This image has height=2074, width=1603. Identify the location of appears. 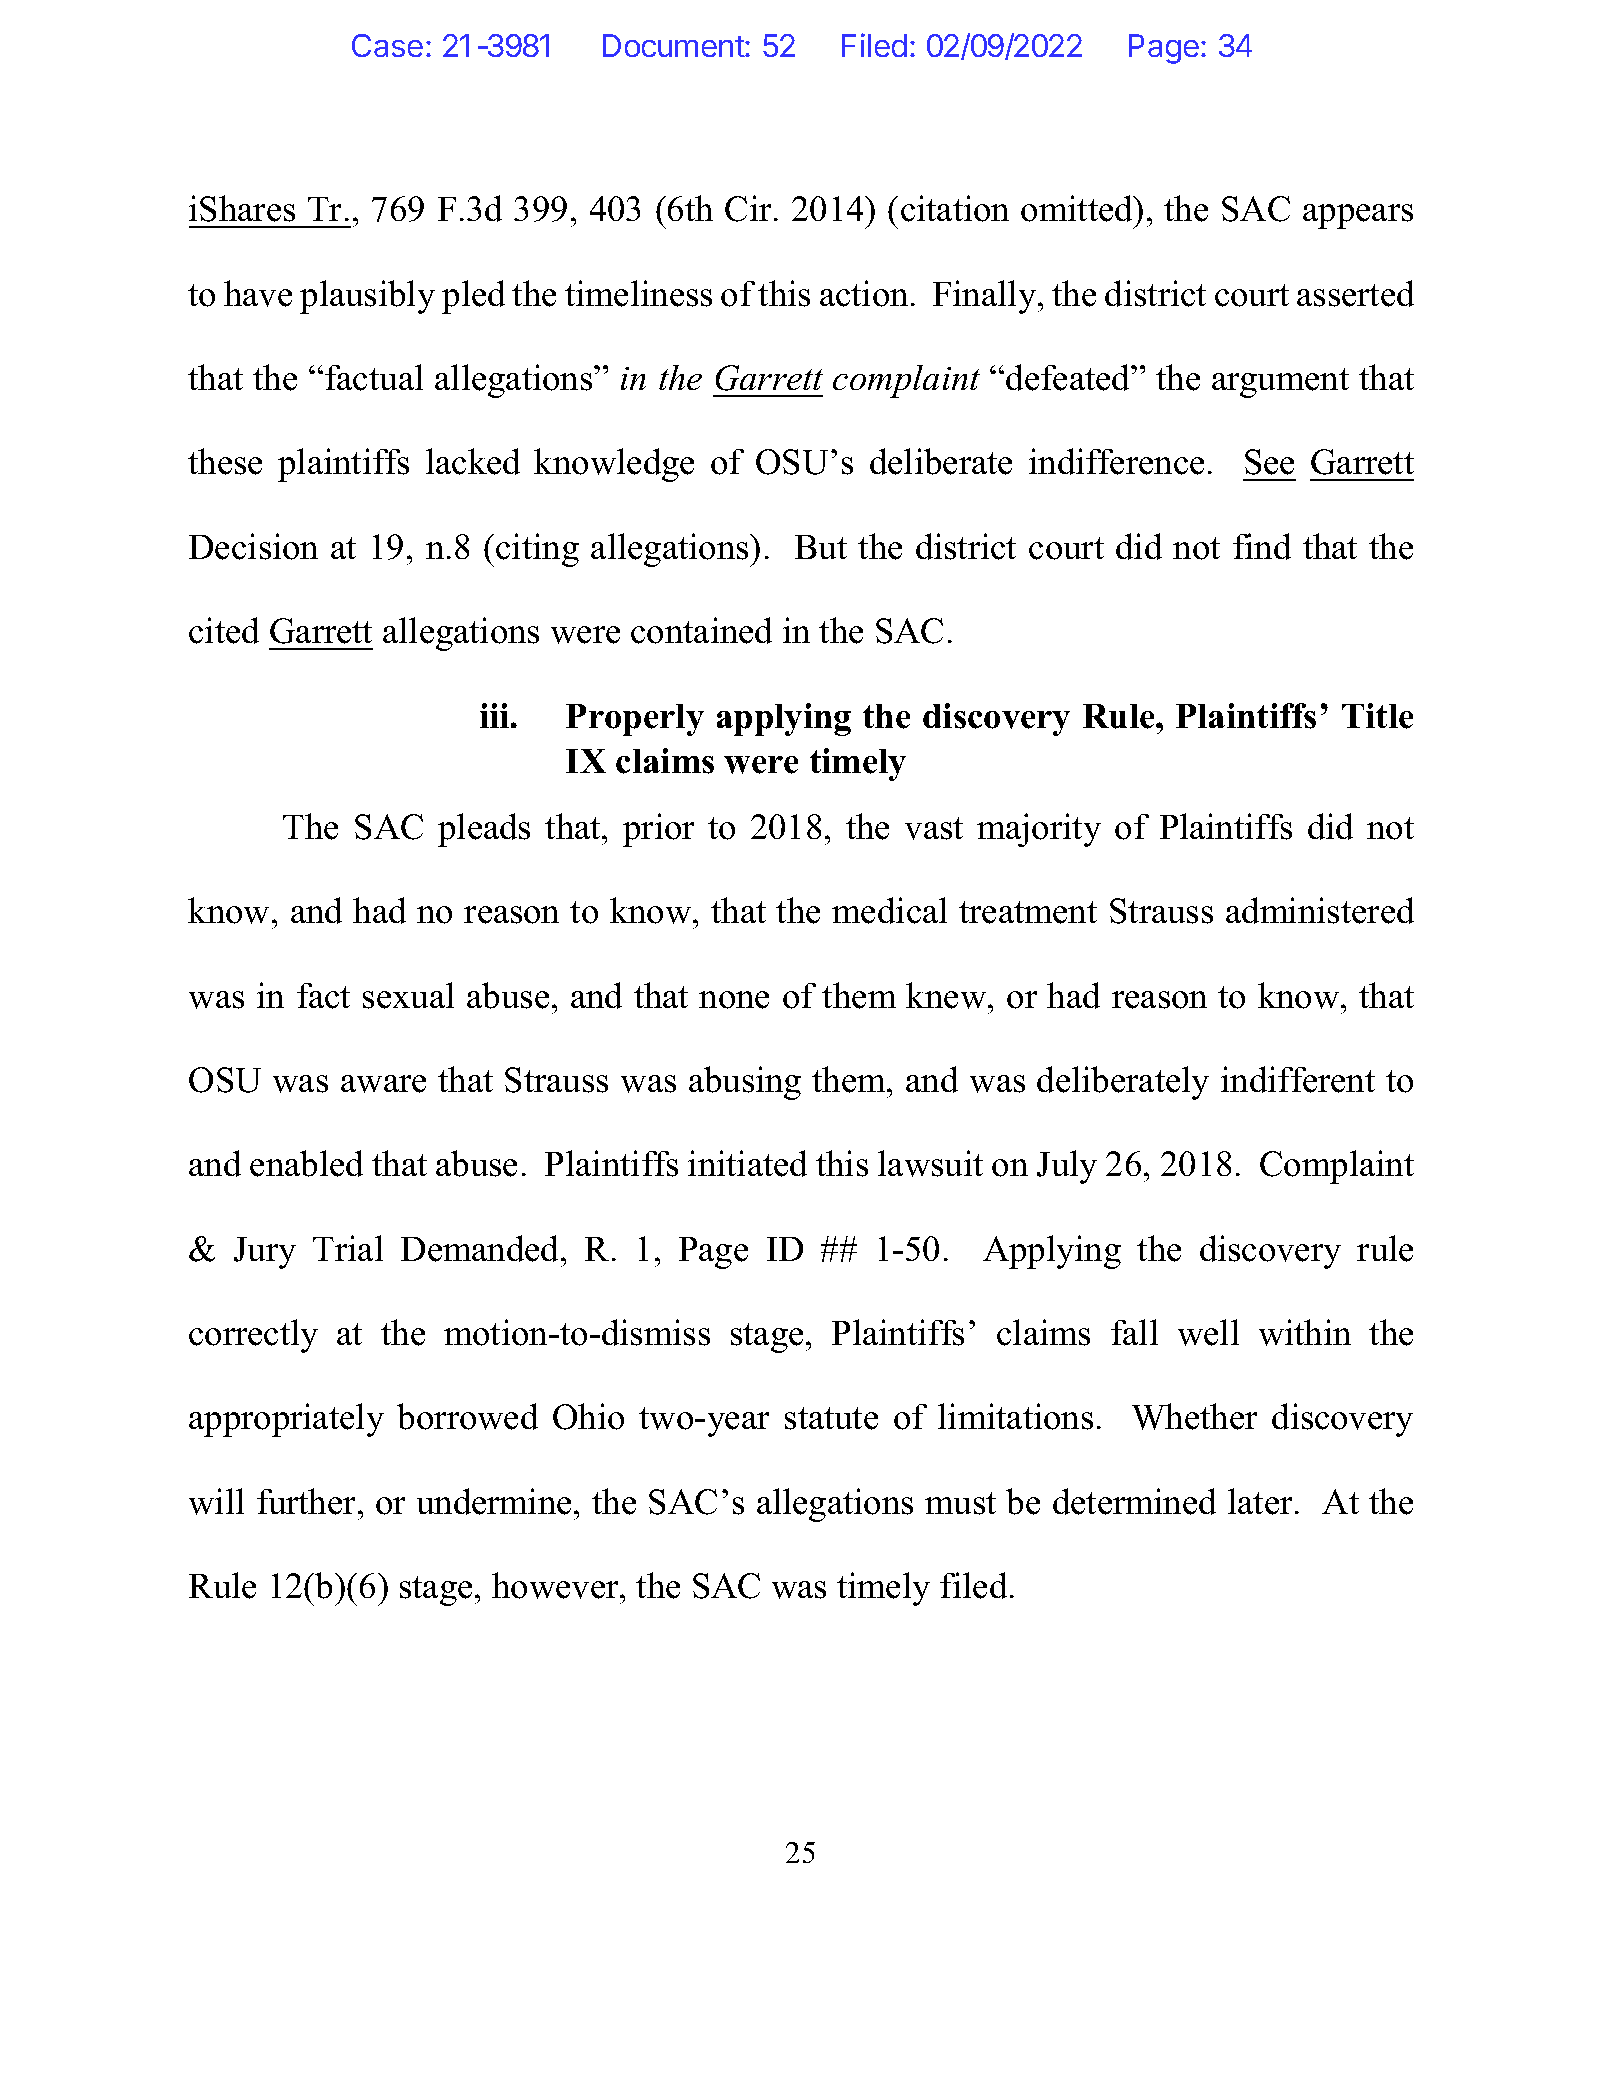
(1358, 216).
